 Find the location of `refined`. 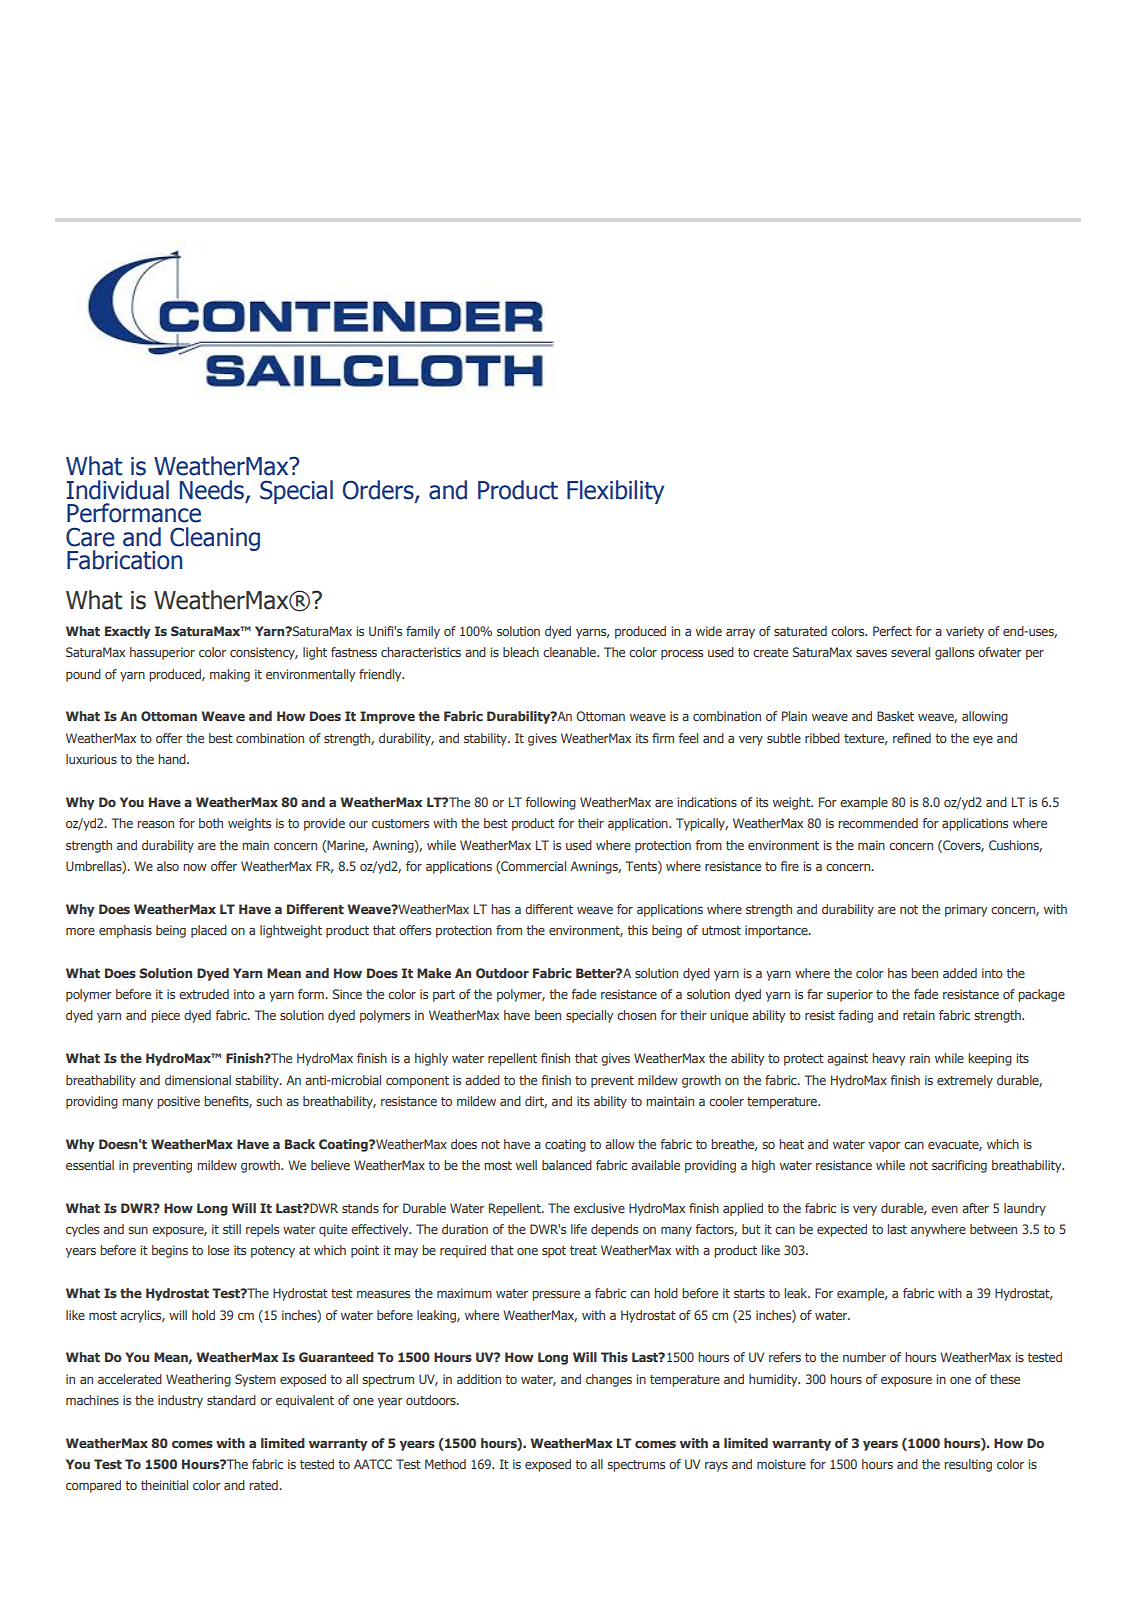

refined is located at coordinates (912, 738).
